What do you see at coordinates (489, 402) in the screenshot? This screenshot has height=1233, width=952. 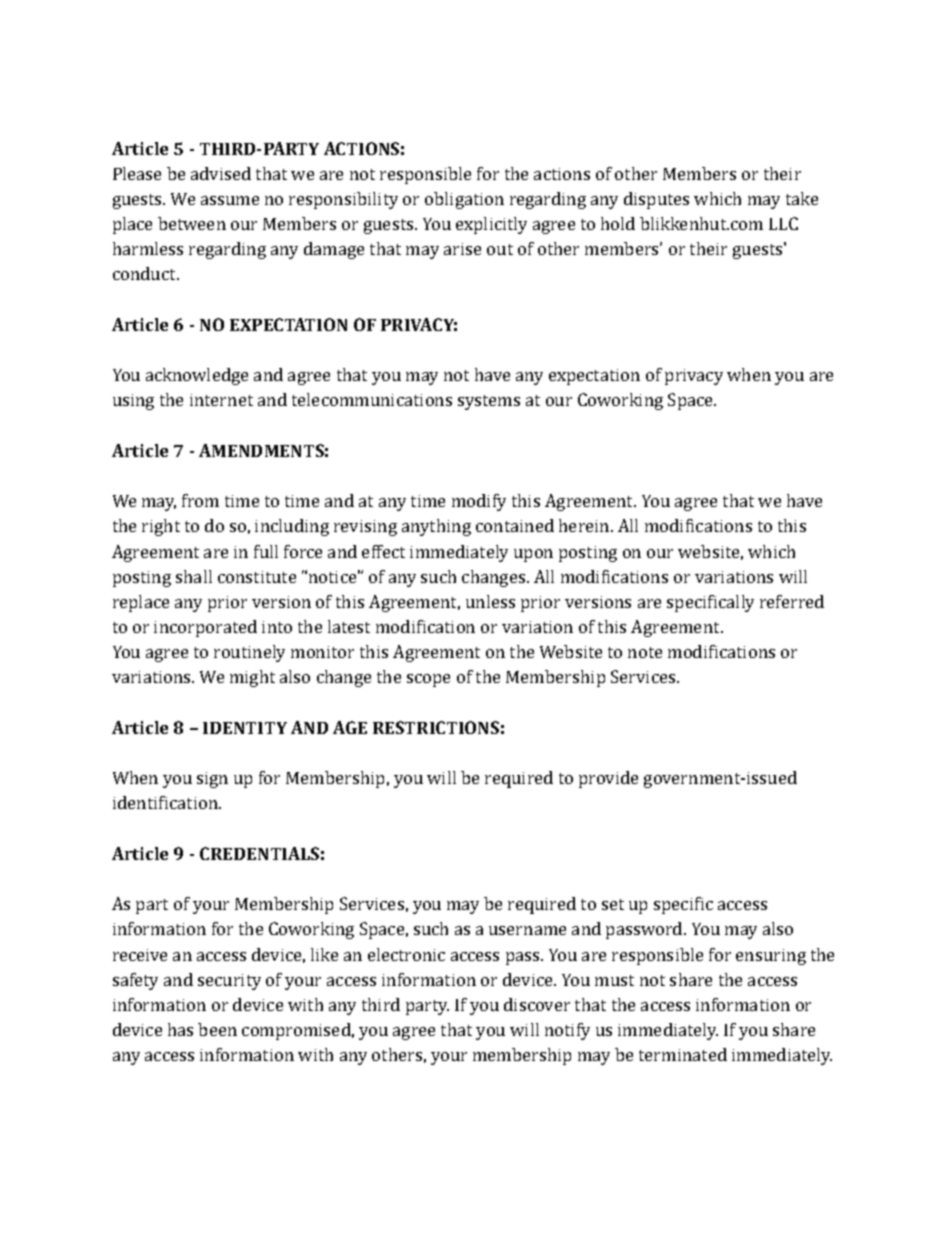 I see `systems` at bounding box center [489, 402].
